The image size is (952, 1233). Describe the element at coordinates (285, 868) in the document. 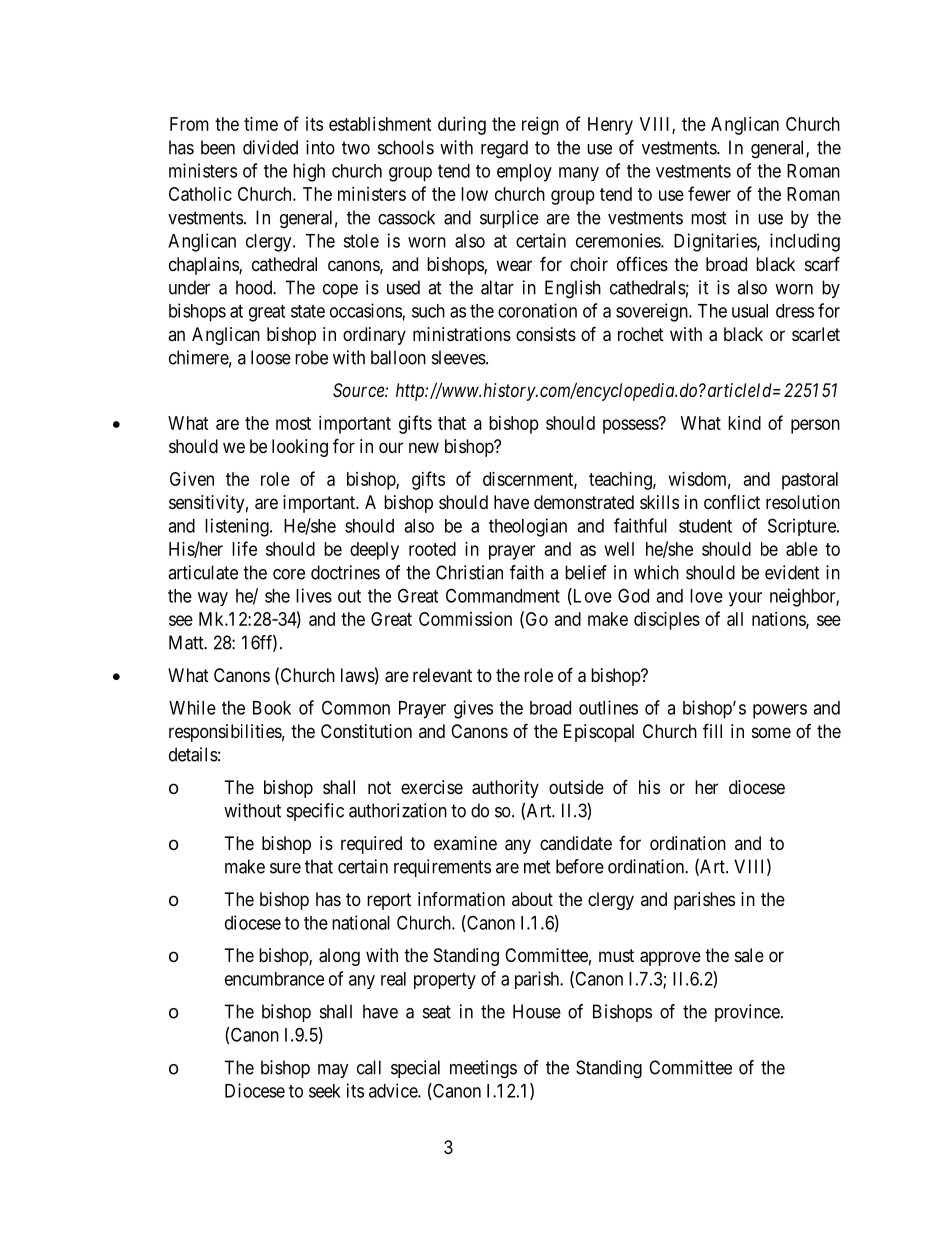

I see `sure` at that location.
